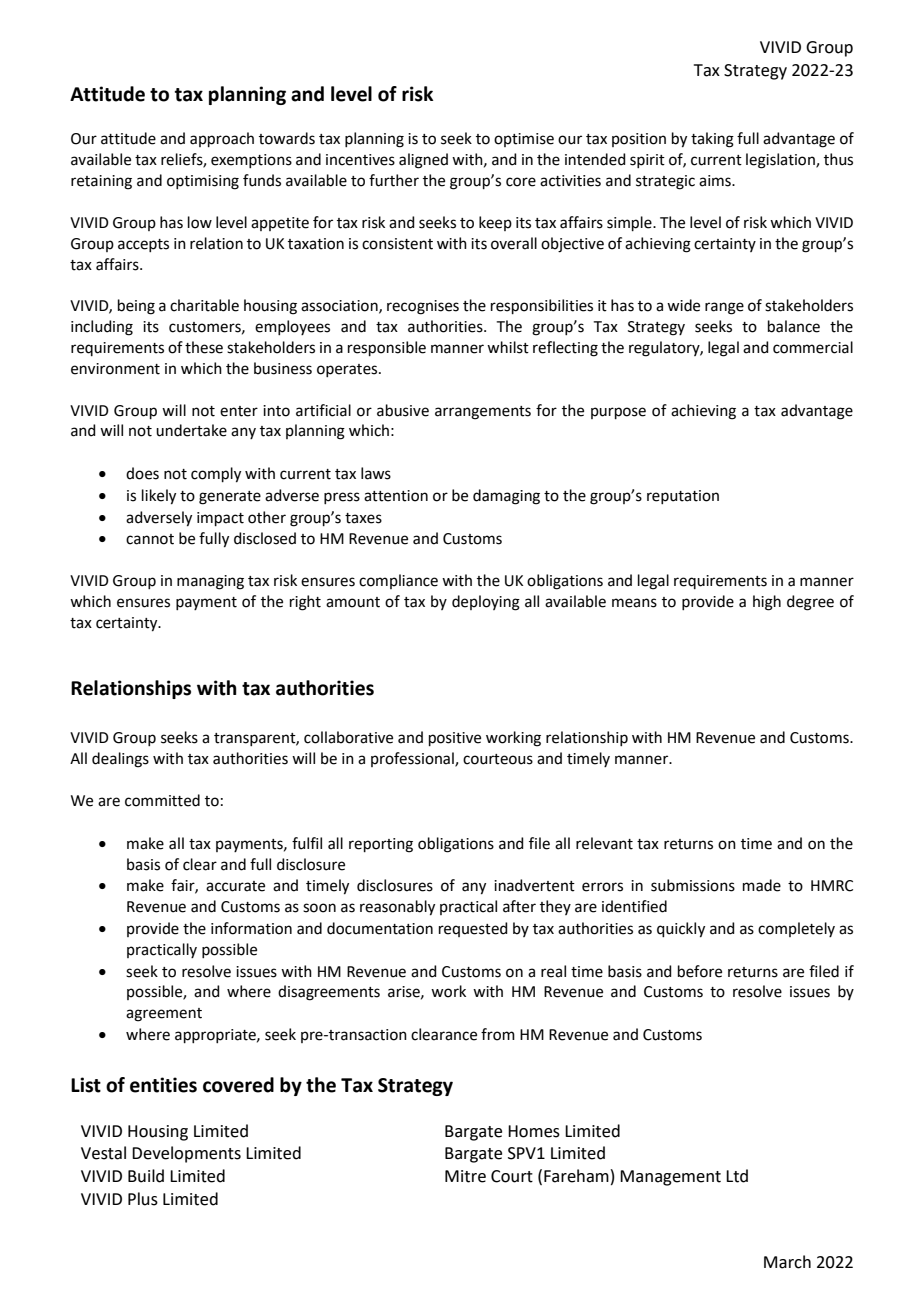  Describe the element at coordinates (473, 929) in the image. I see `requested` at that location.
